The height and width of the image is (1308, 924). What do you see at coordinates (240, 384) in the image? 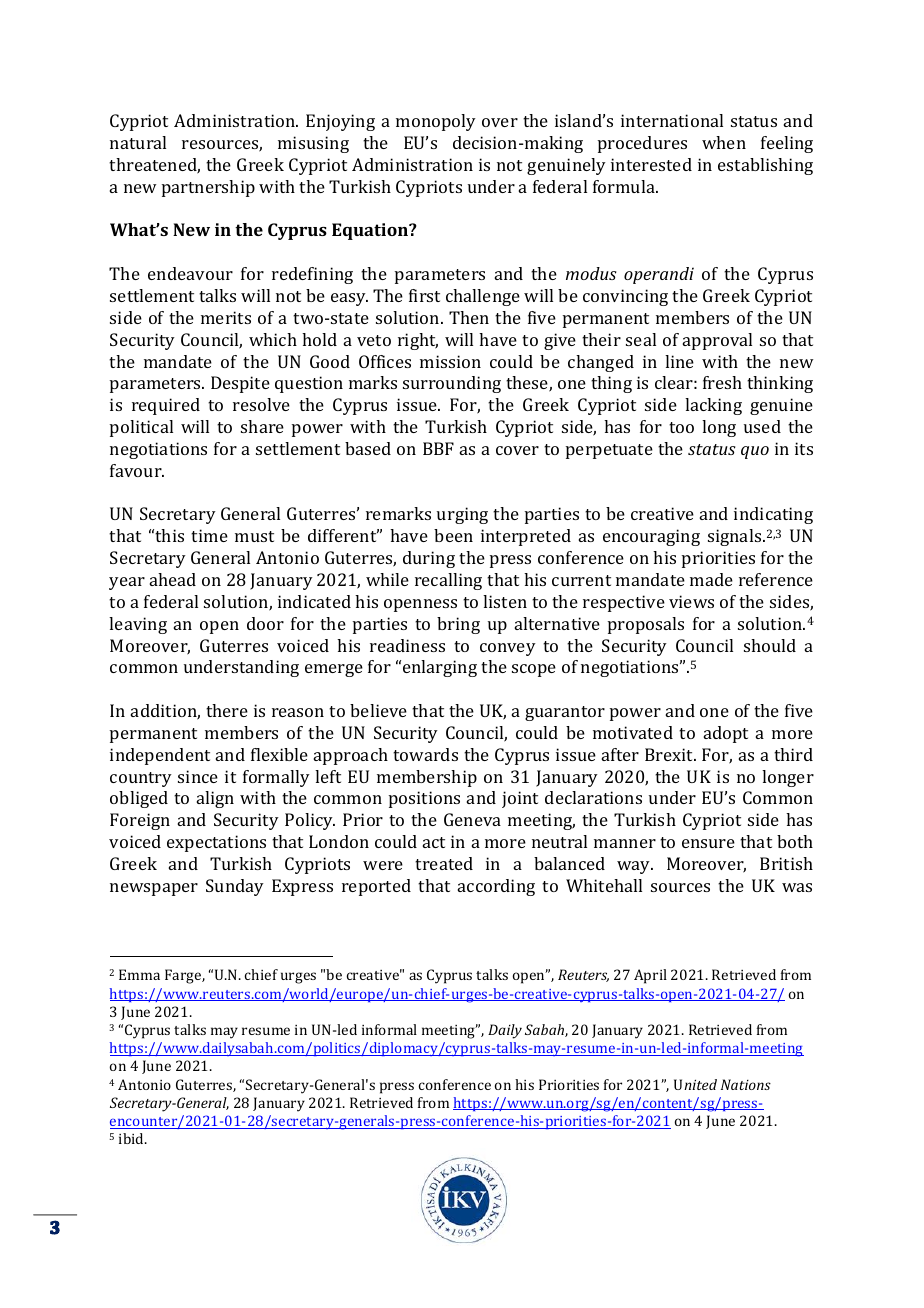
I see `Despite` at bounding box center [240, 384].
